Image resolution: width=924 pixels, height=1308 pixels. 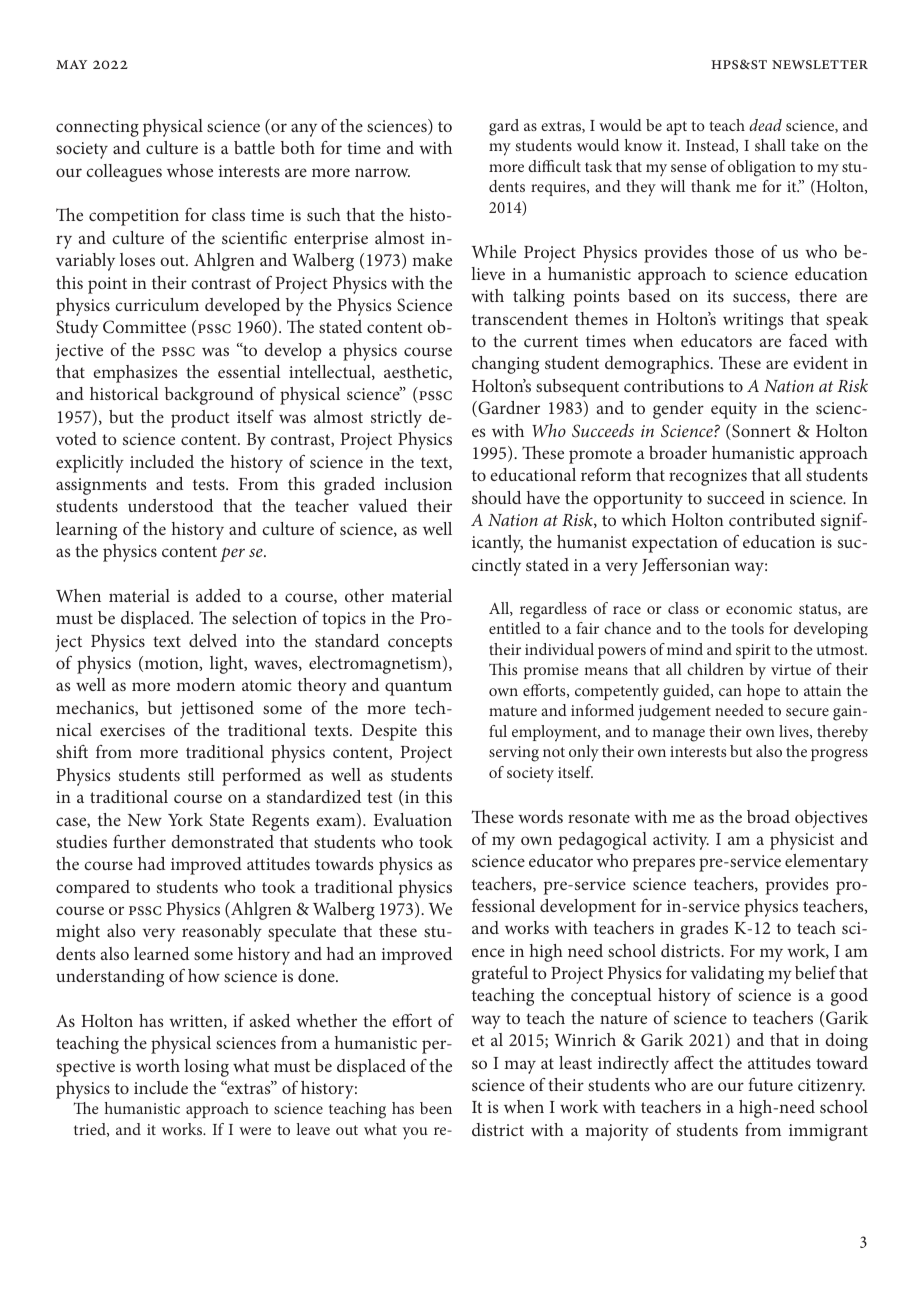 I want to click on connecting, so click(x=97, y=128).
